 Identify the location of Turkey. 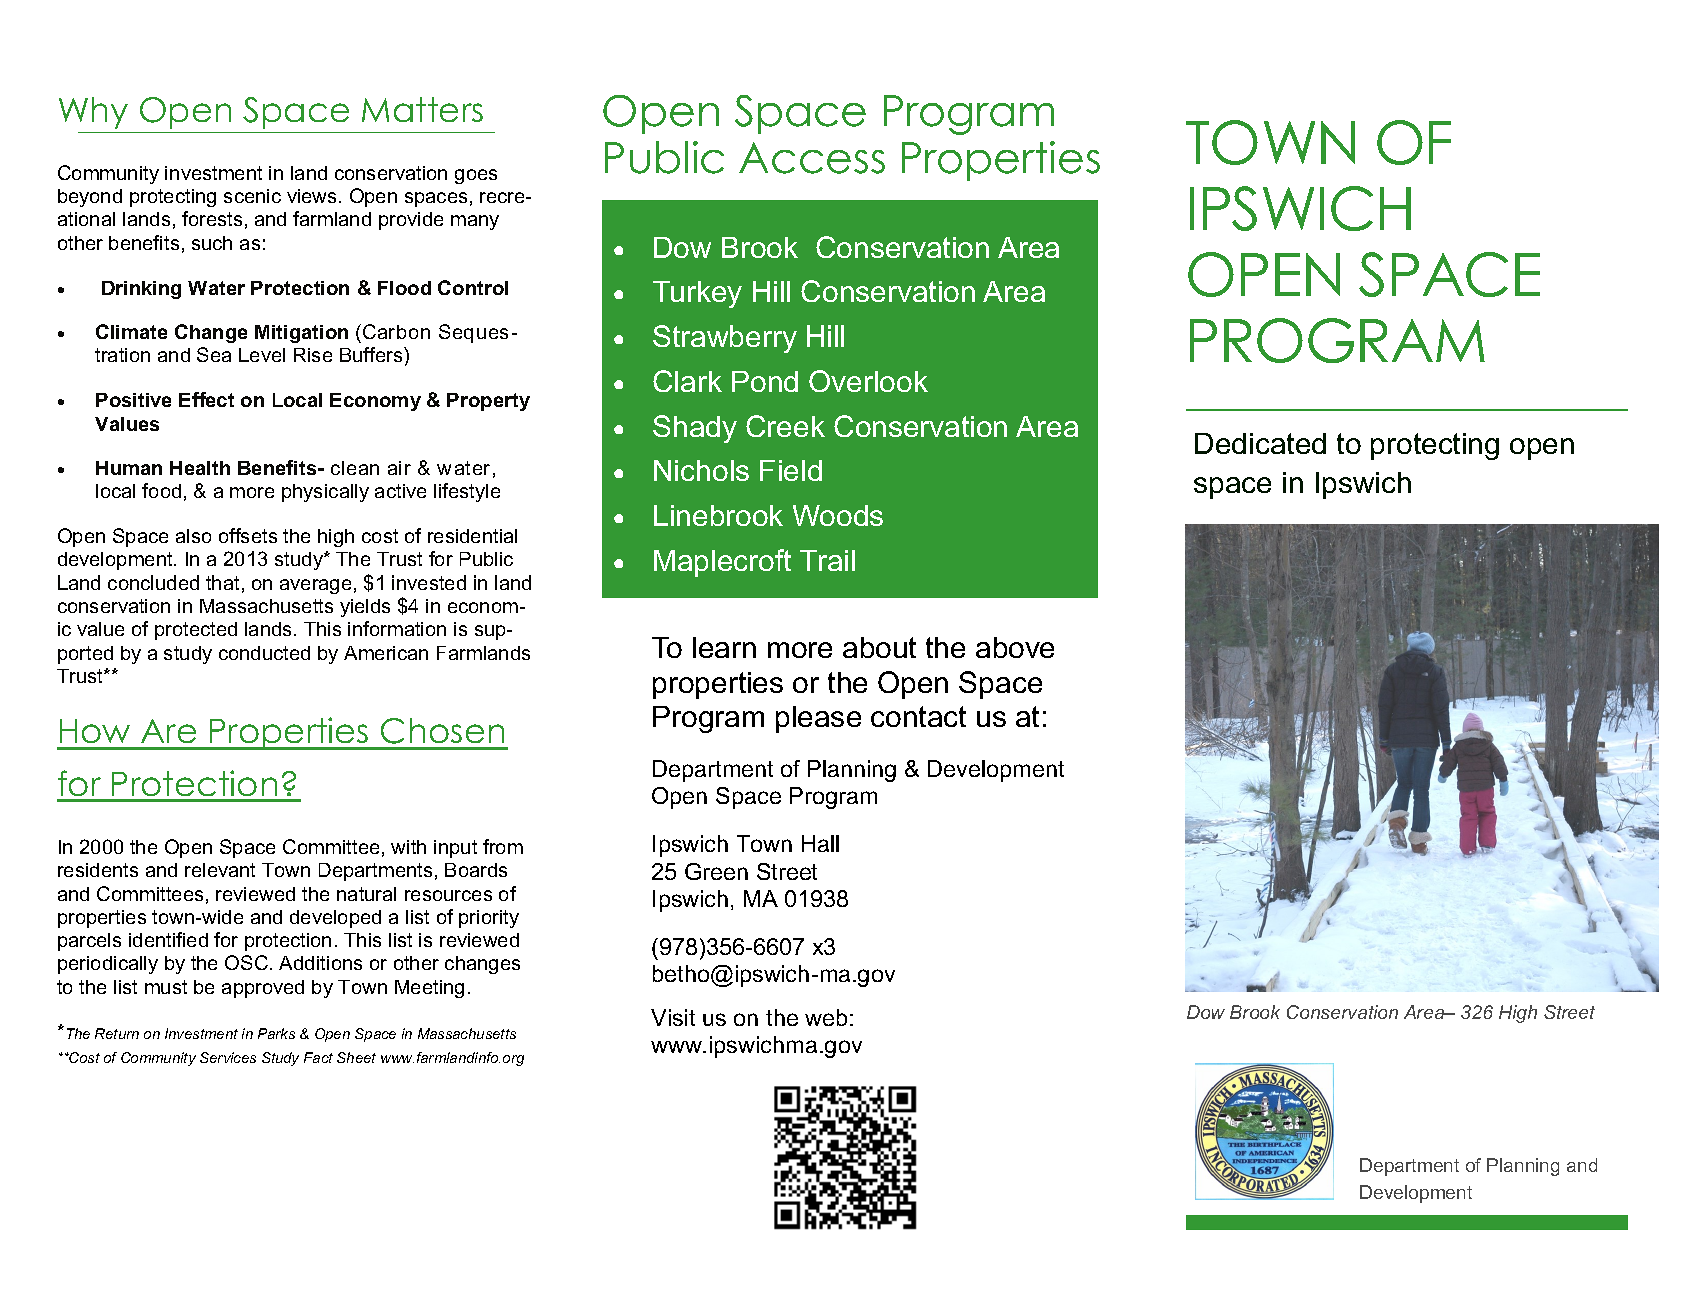
(697, 294).
